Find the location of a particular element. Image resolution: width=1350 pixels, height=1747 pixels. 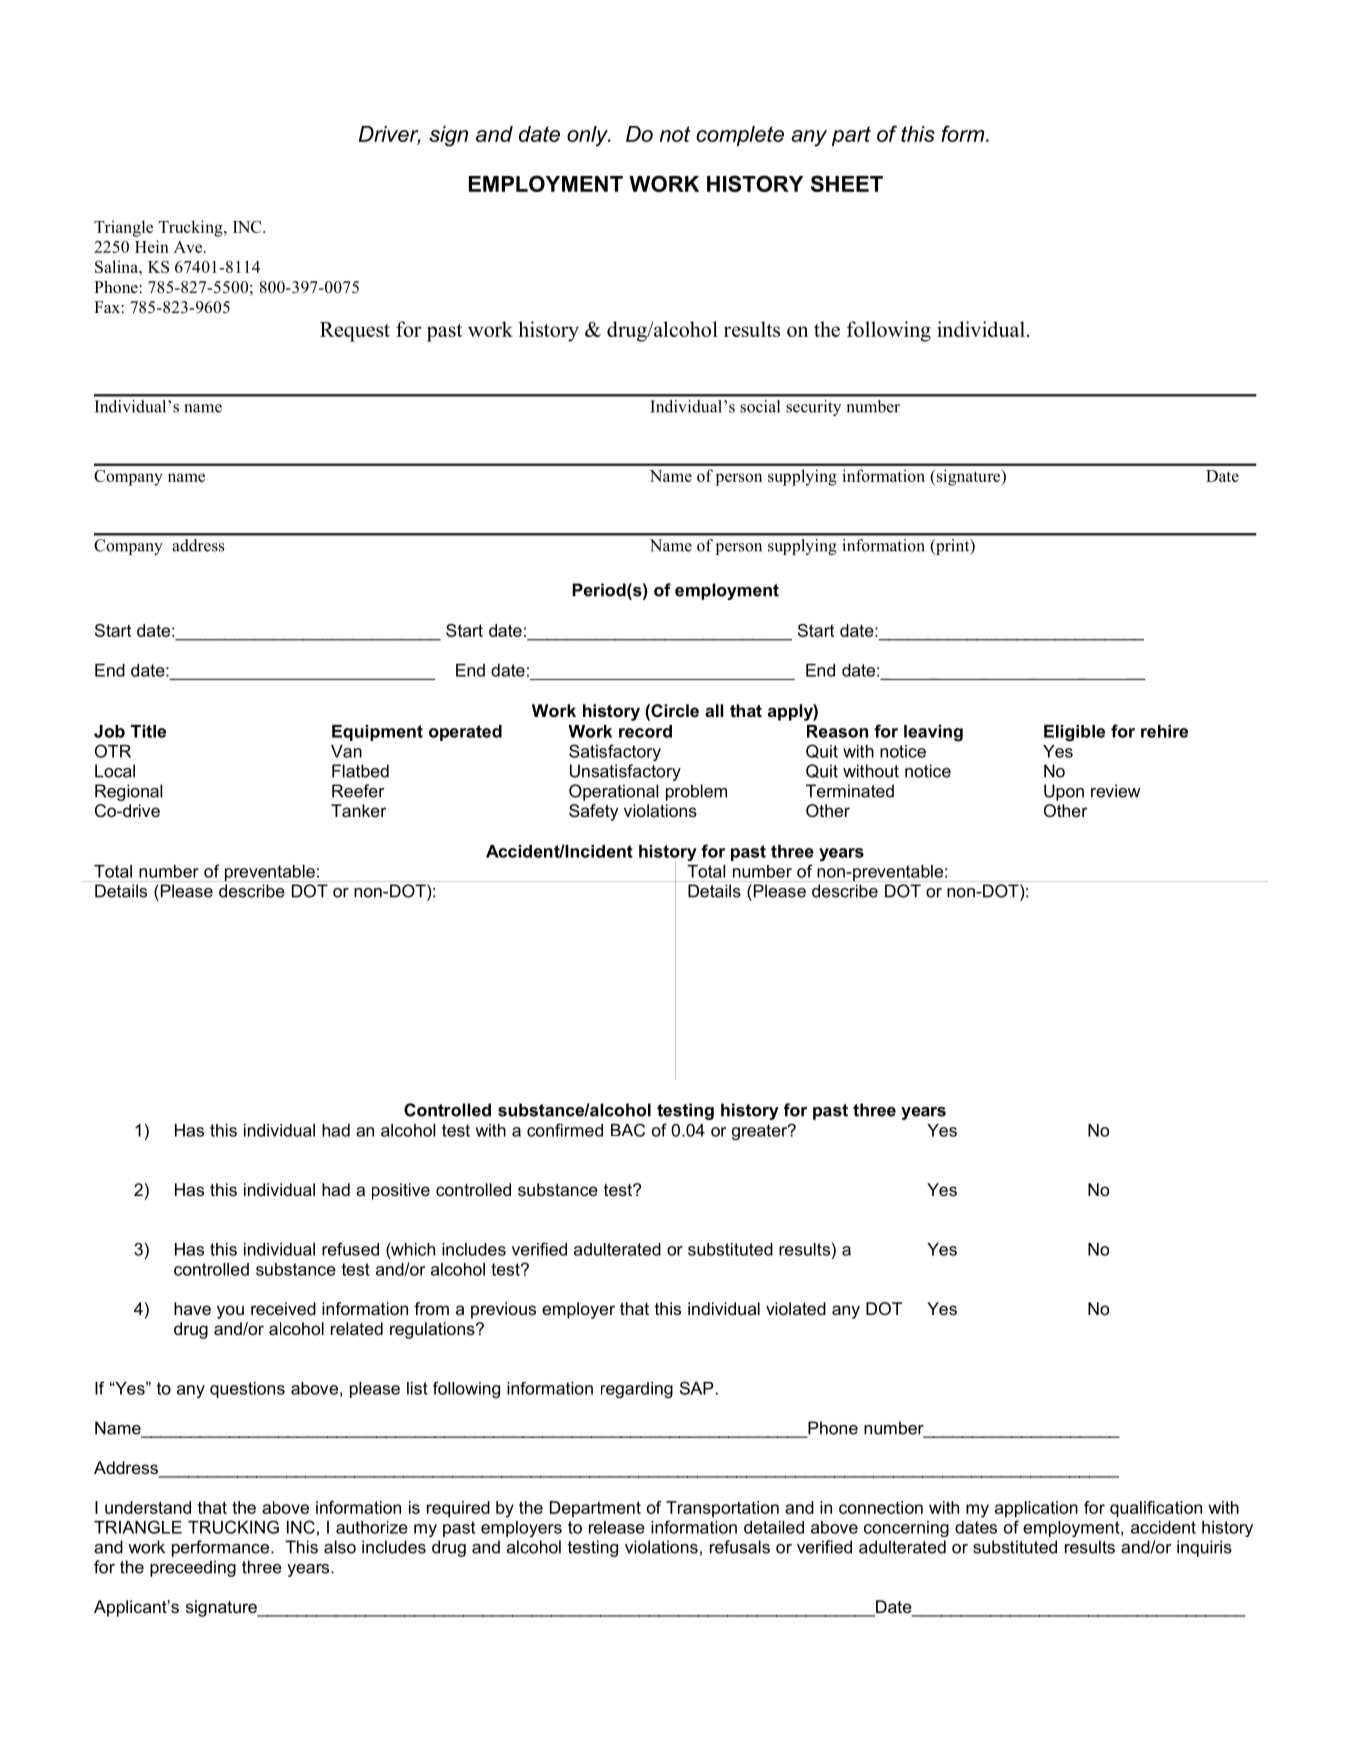

Upon is located at coordinates (1064, 792).
